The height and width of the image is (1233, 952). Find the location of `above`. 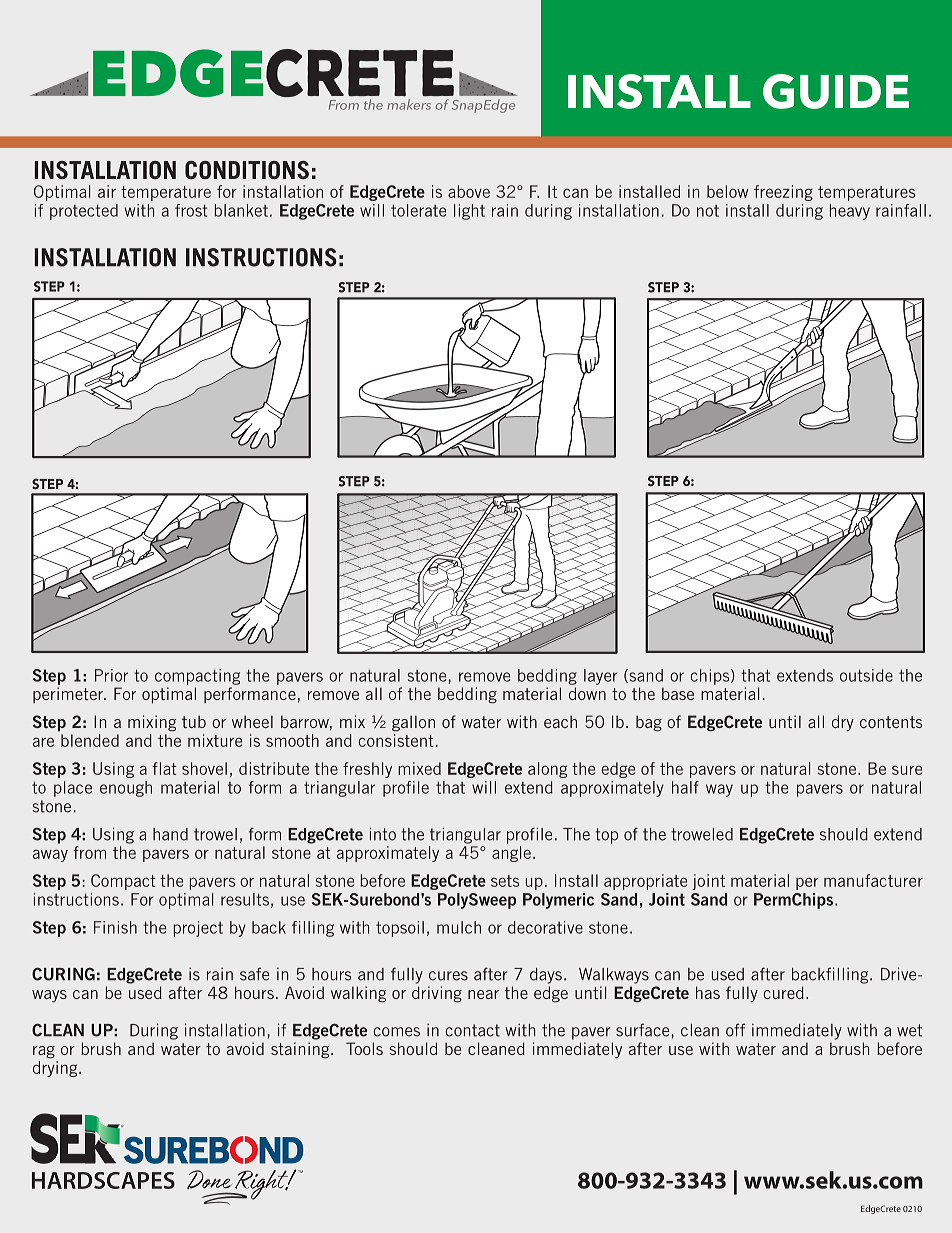

above is located at coordinates (469, 191).
